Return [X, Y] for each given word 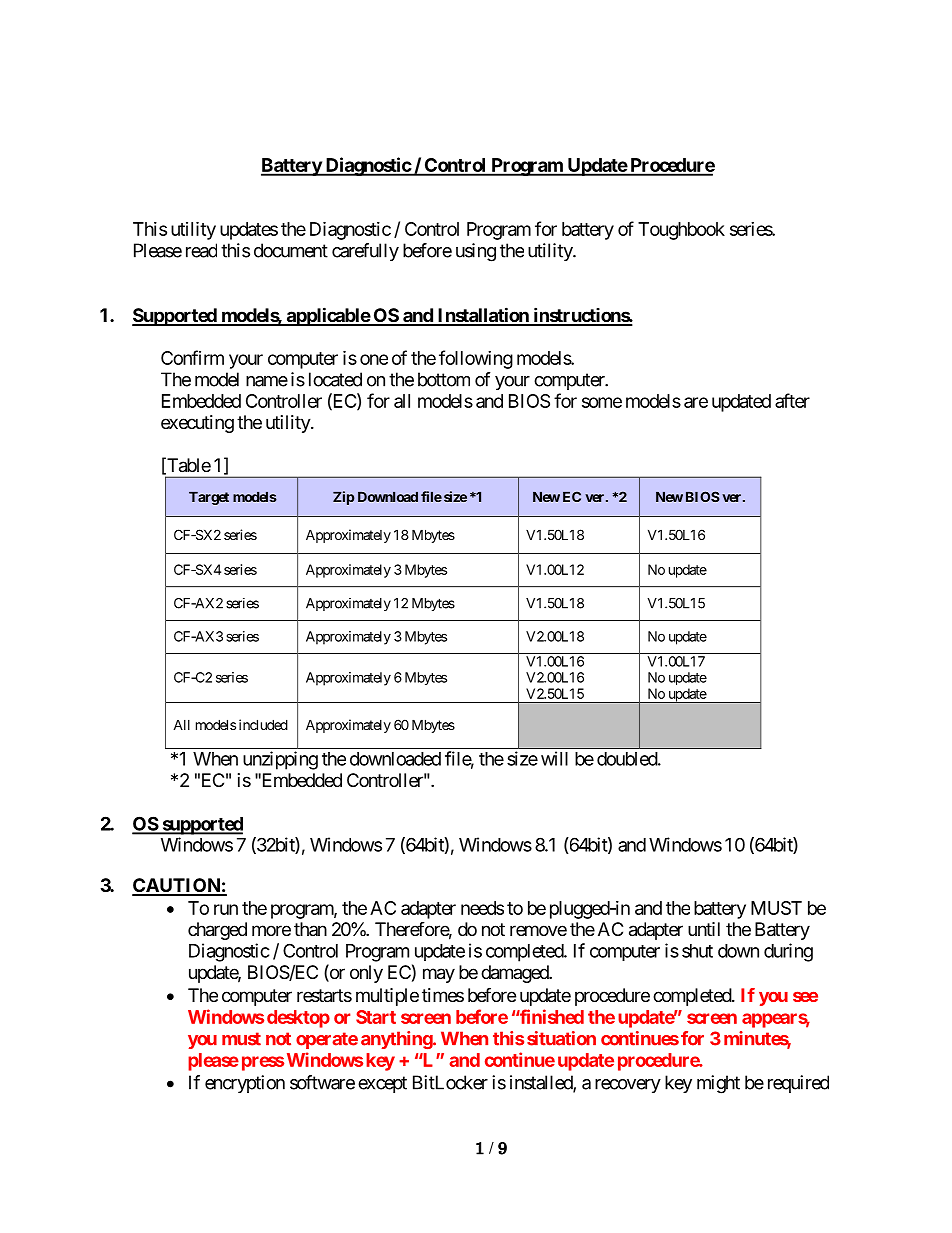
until [704, 929]
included [263, 724]
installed [542, 1083]
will [554, 758]
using [476, 252]
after [792, 400]
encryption [245, 1084]
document [291, 250]
